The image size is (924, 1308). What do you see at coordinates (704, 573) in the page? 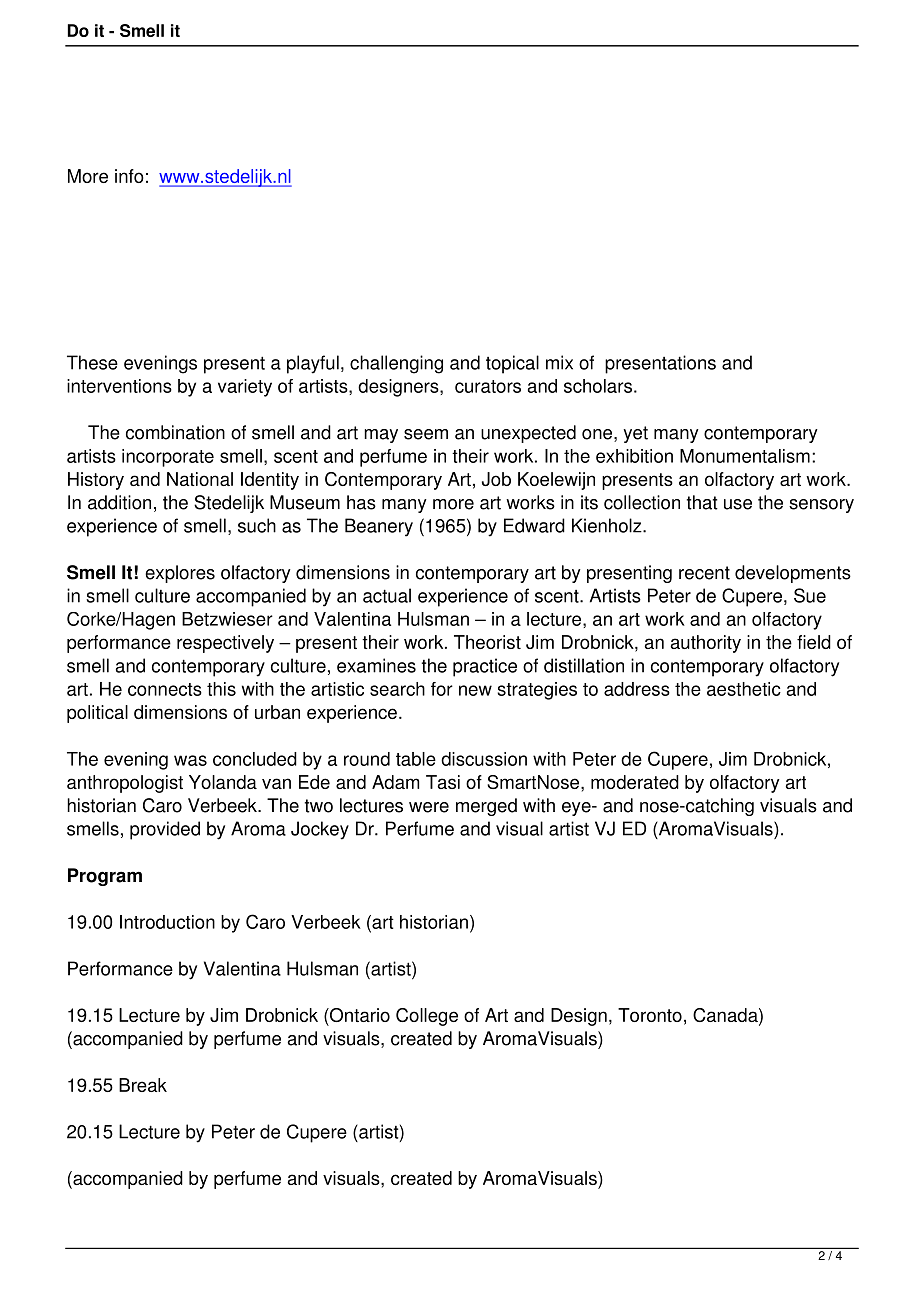
I see `recent` at bounding box center [704, 573].
